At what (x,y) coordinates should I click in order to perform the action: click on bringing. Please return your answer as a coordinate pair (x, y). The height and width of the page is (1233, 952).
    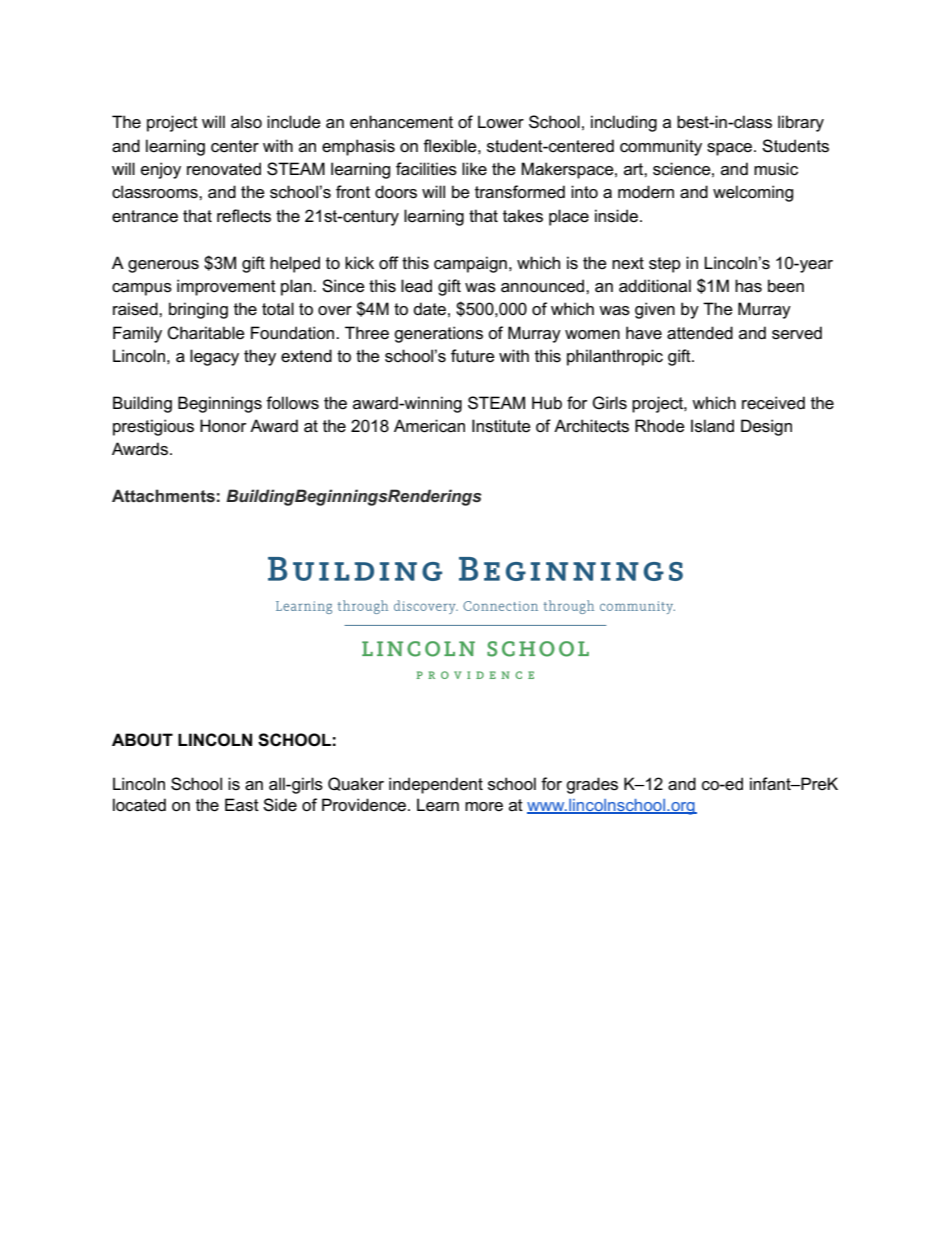
    Looking at the image, I should click on (198, 310).
